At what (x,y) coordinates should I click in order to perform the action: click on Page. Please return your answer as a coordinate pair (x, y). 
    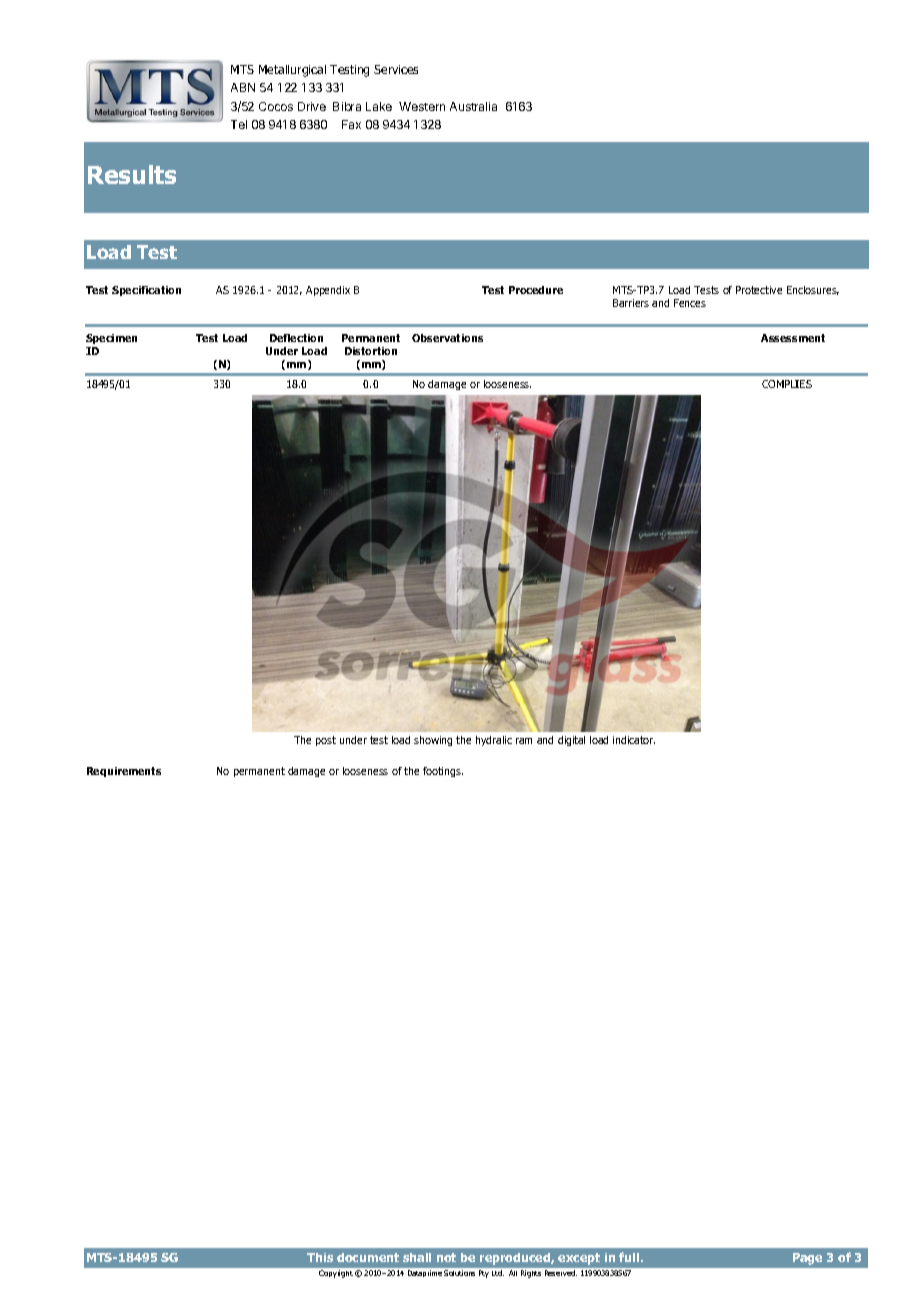
    Looking at the image, I should click on (807, 1259).
